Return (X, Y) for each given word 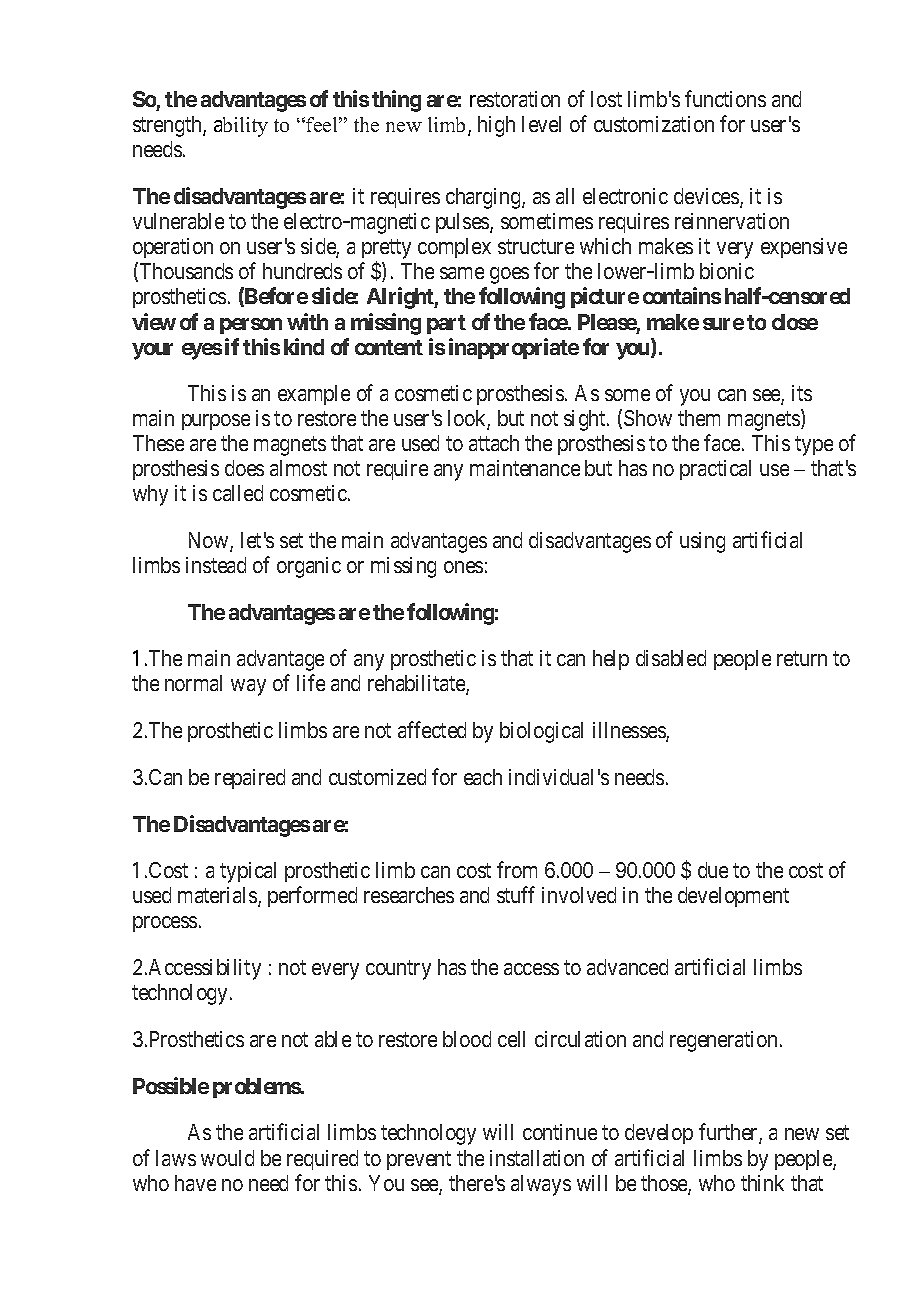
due (713, 870)
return (802, 659)
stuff (516, 895)
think (762, 1183)
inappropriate (514, 348)
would (227, 1158)
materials (218, 897)
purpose (216, 422)
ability (241, 127)
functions (725, 98)
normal (193, 683)
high (496, 126)
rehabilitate (417, 685)
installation (537, 1158)
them (699, 418)
